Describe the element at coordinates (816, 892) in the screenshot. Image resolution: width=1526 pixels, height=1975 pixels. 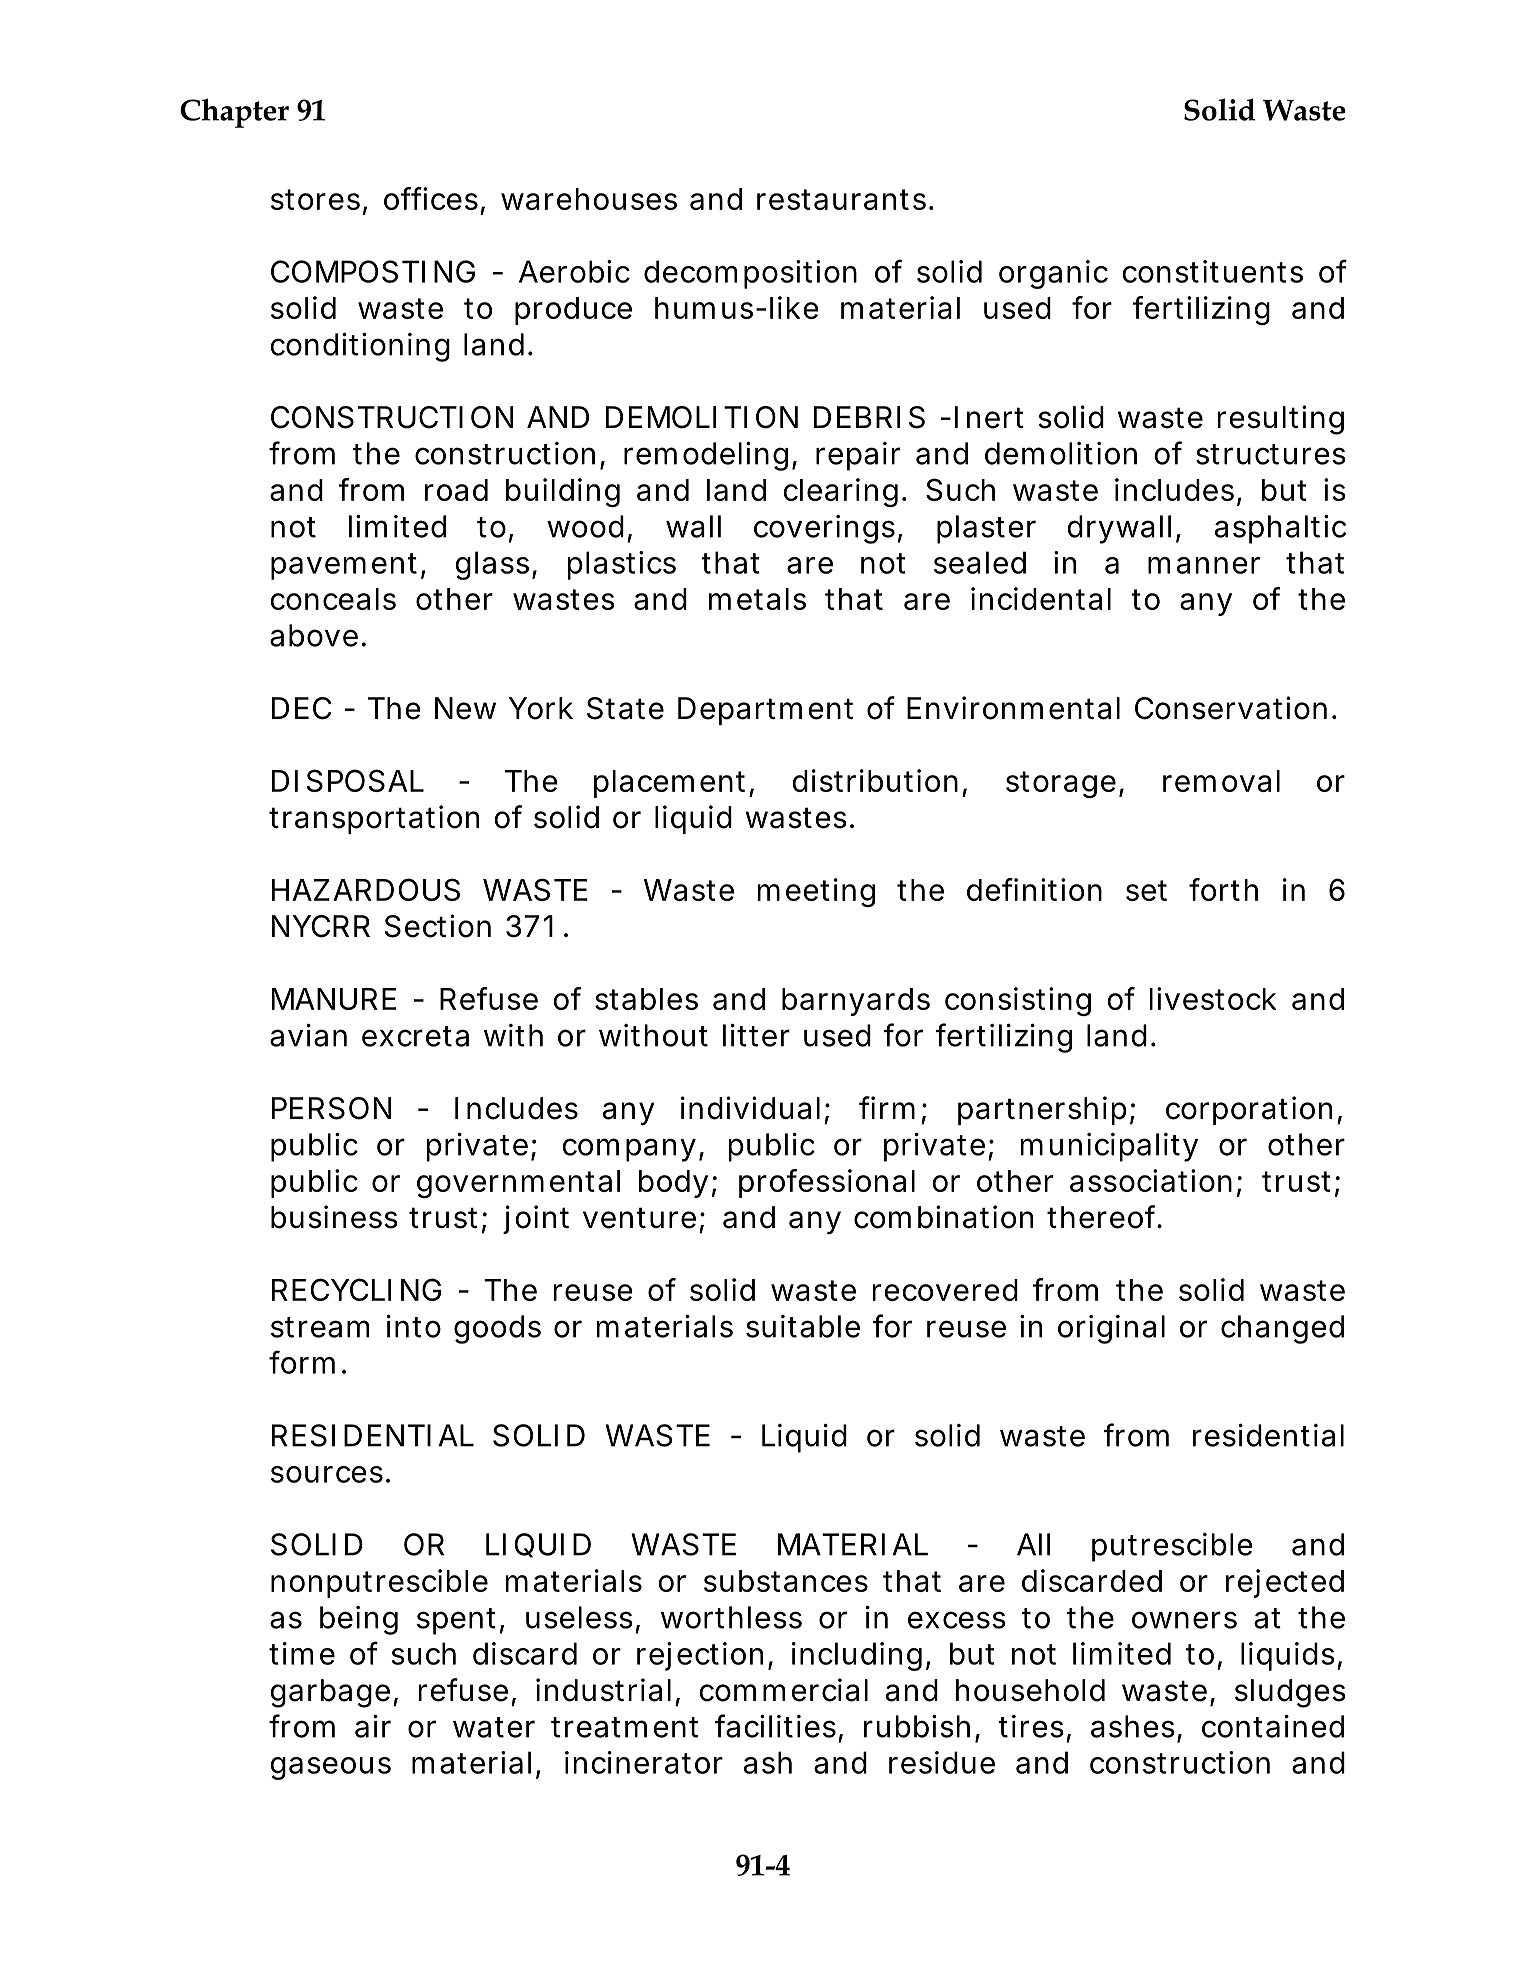
I see `meeting` at that location.
